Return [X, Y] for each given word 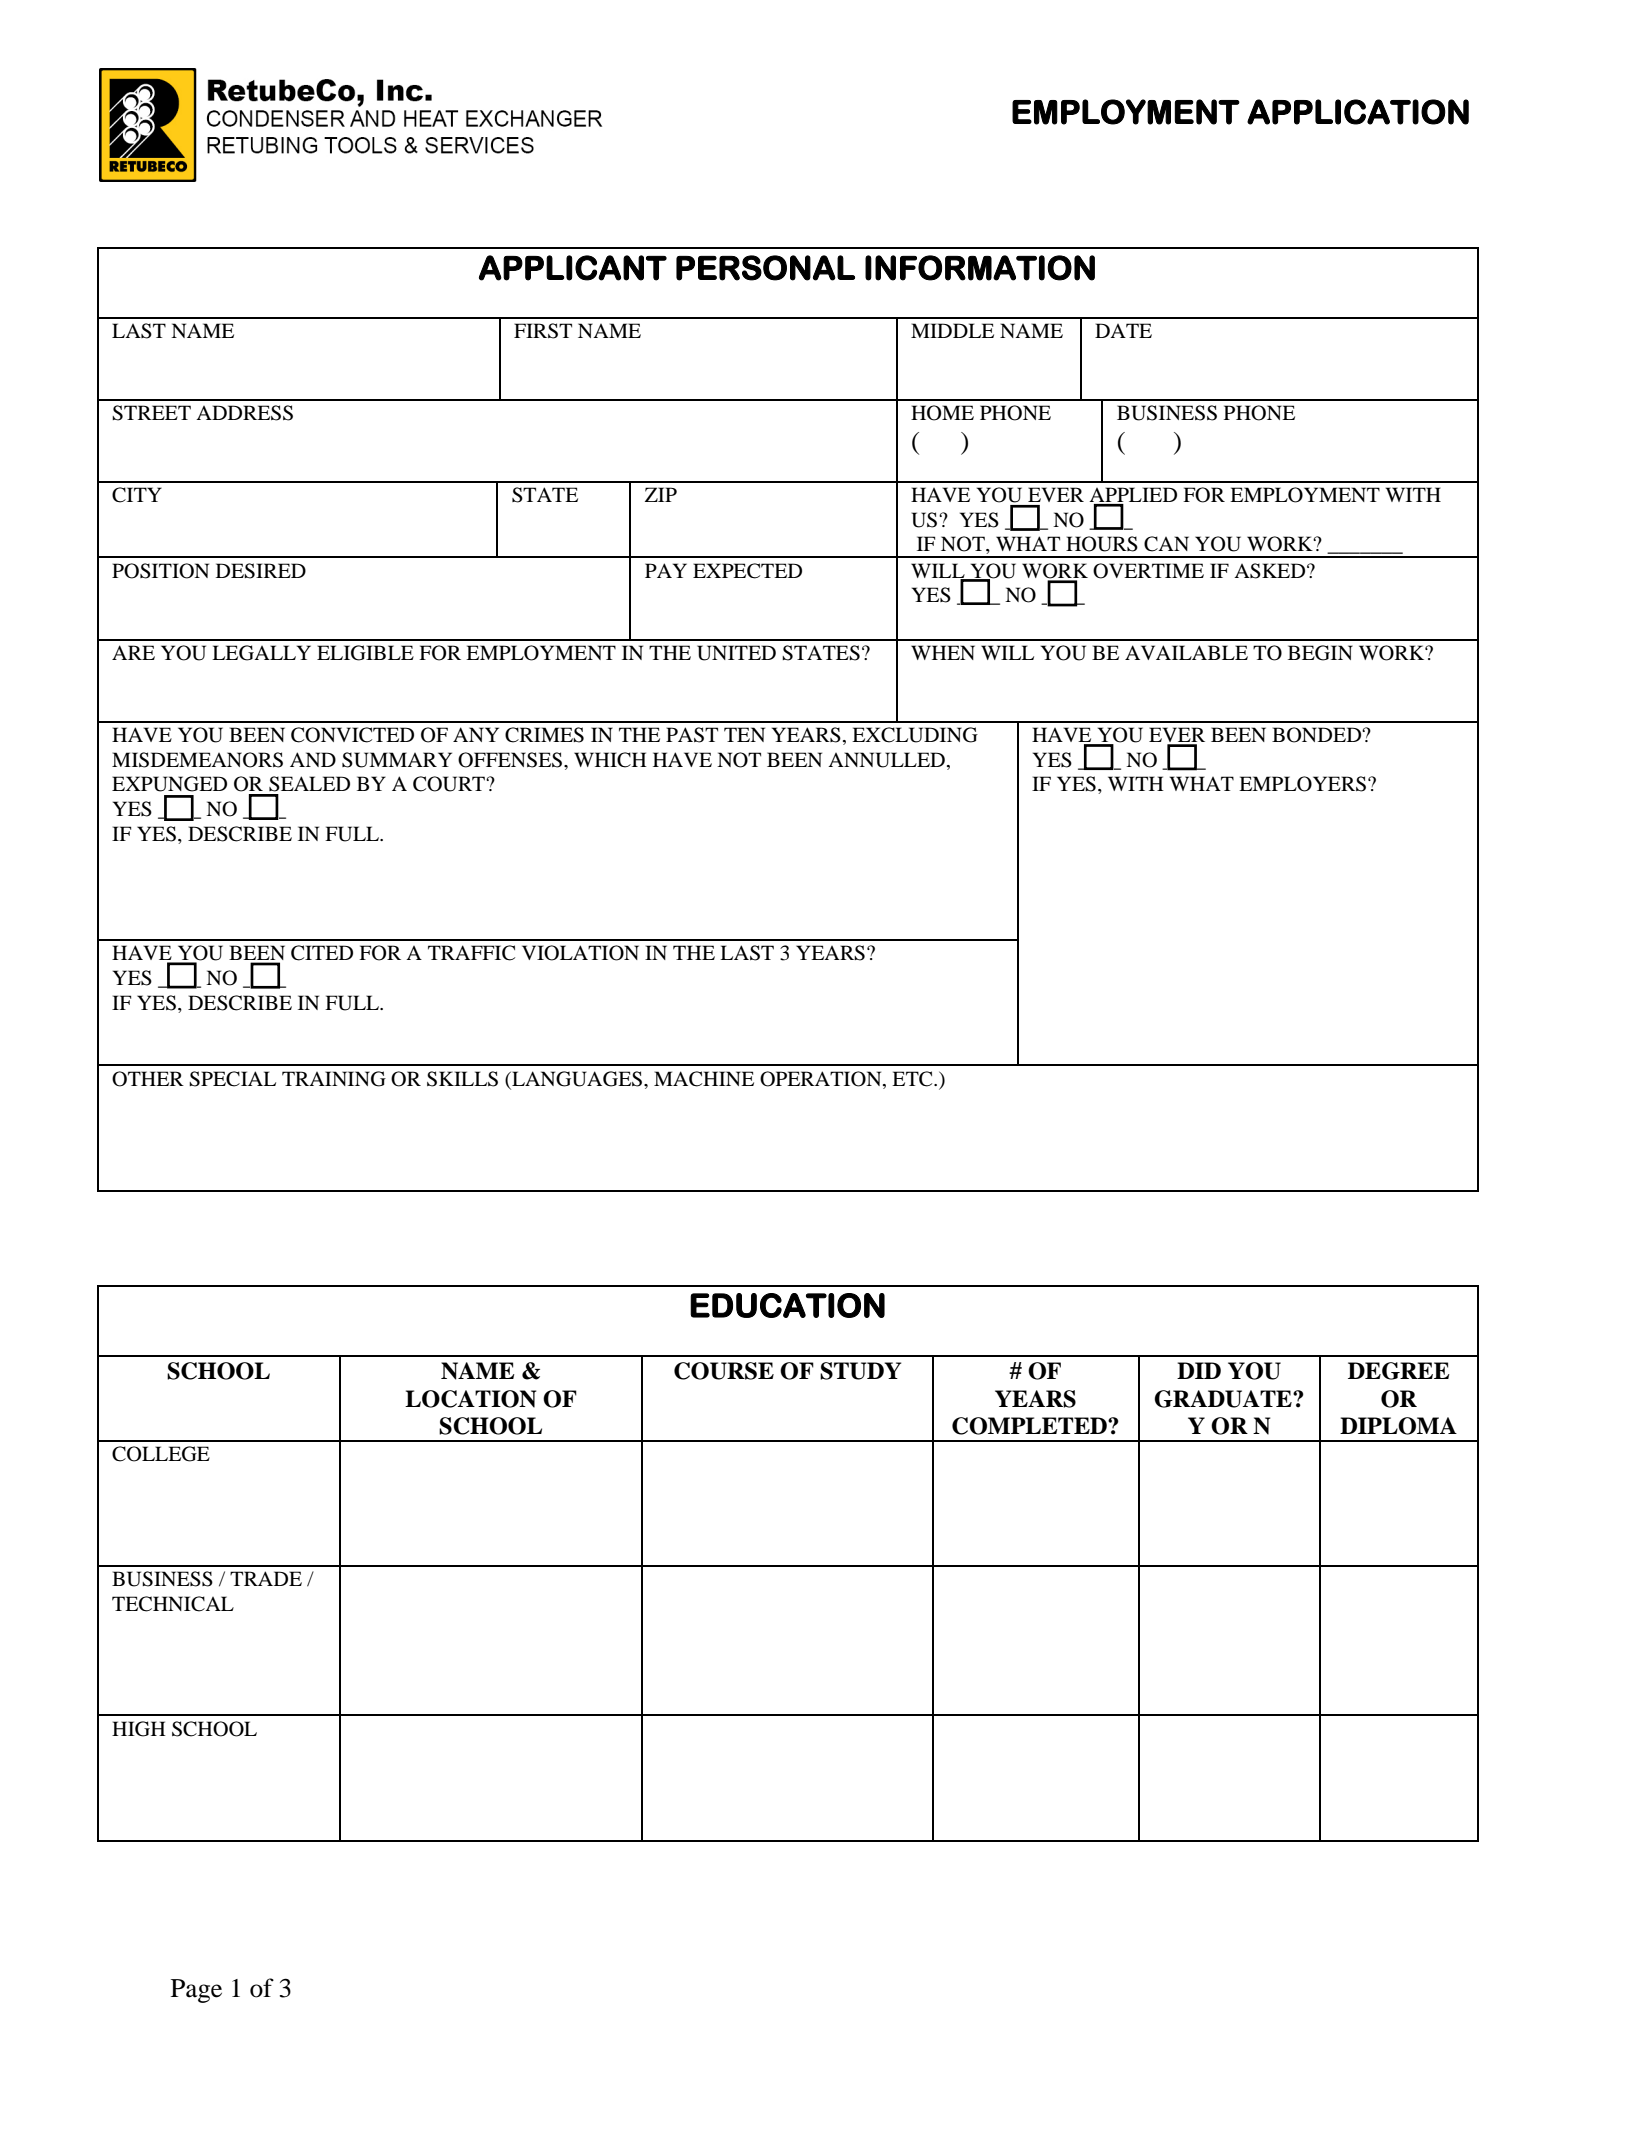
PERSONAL [765, 268]
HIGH [139, 1729]
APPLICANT [573, 268]
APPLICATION [1358, 112]
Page [196, 1991]
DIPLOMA [1398, 1426]
